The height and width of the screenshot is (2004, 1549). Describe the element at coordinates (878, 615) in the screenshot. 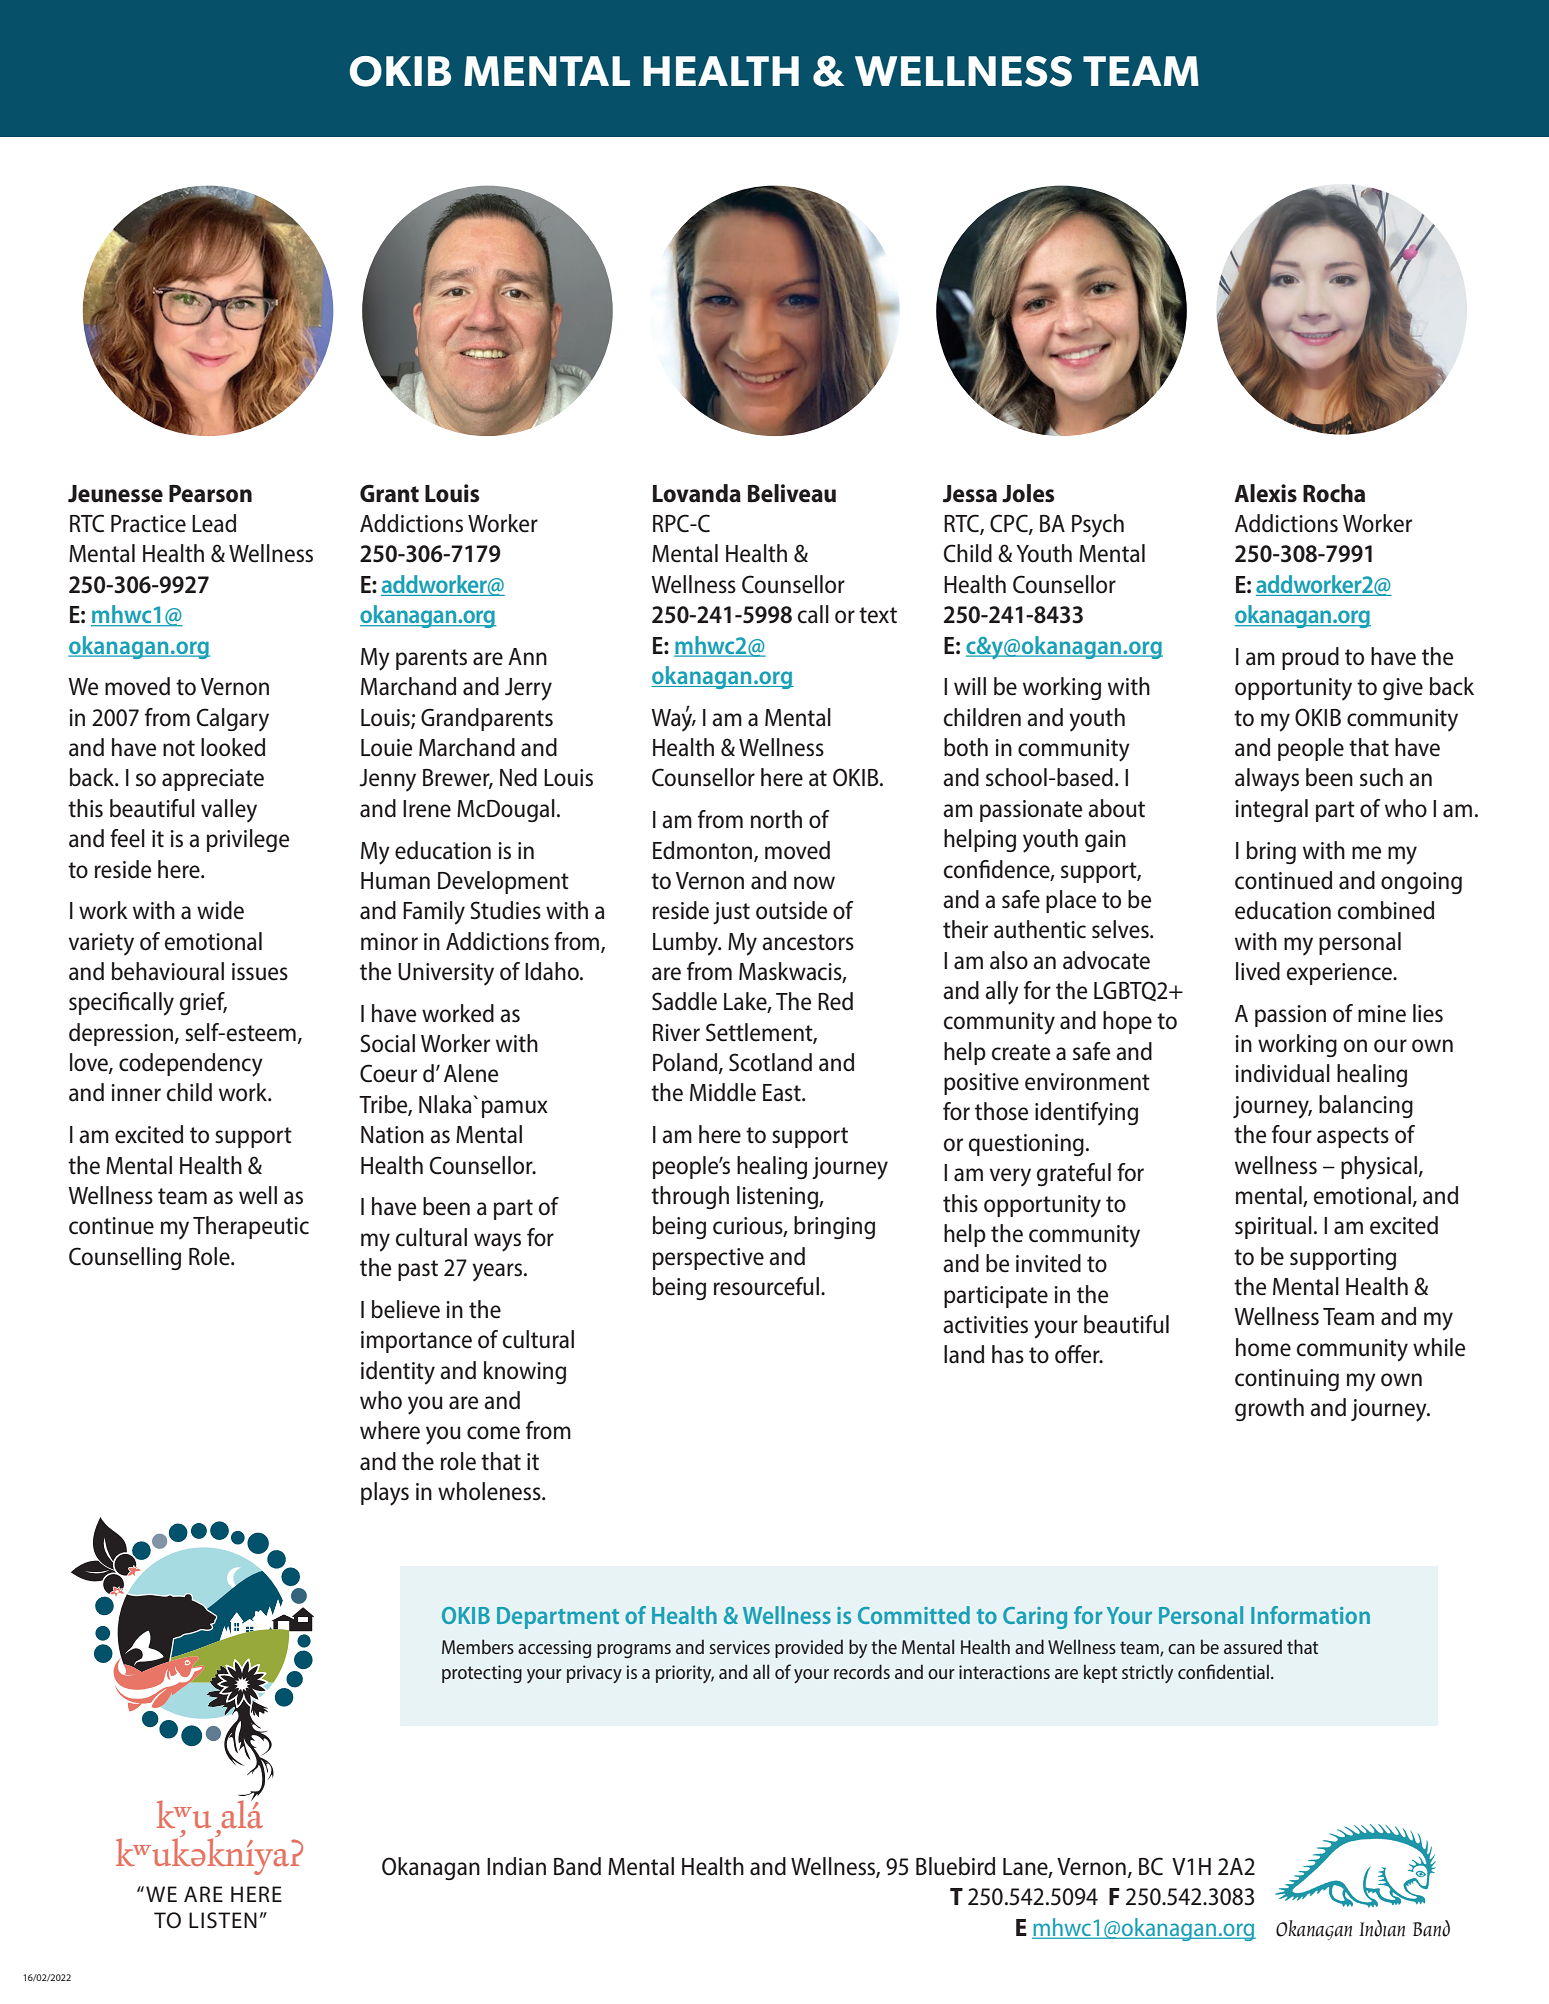

I see `text` at that location.
